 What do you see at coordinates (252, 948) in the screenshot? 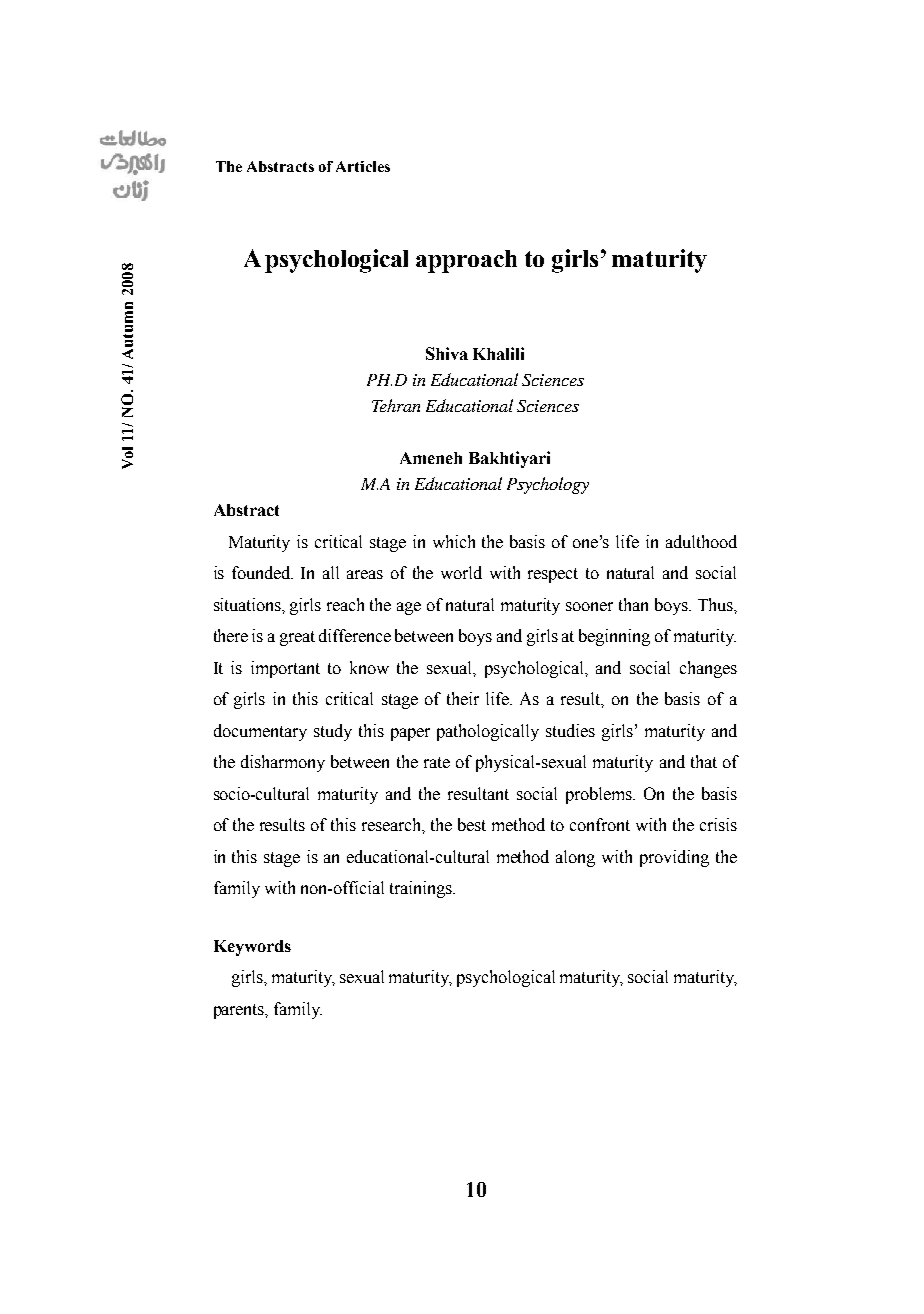
I see `Keywords` at bounding box center [252, 948].
